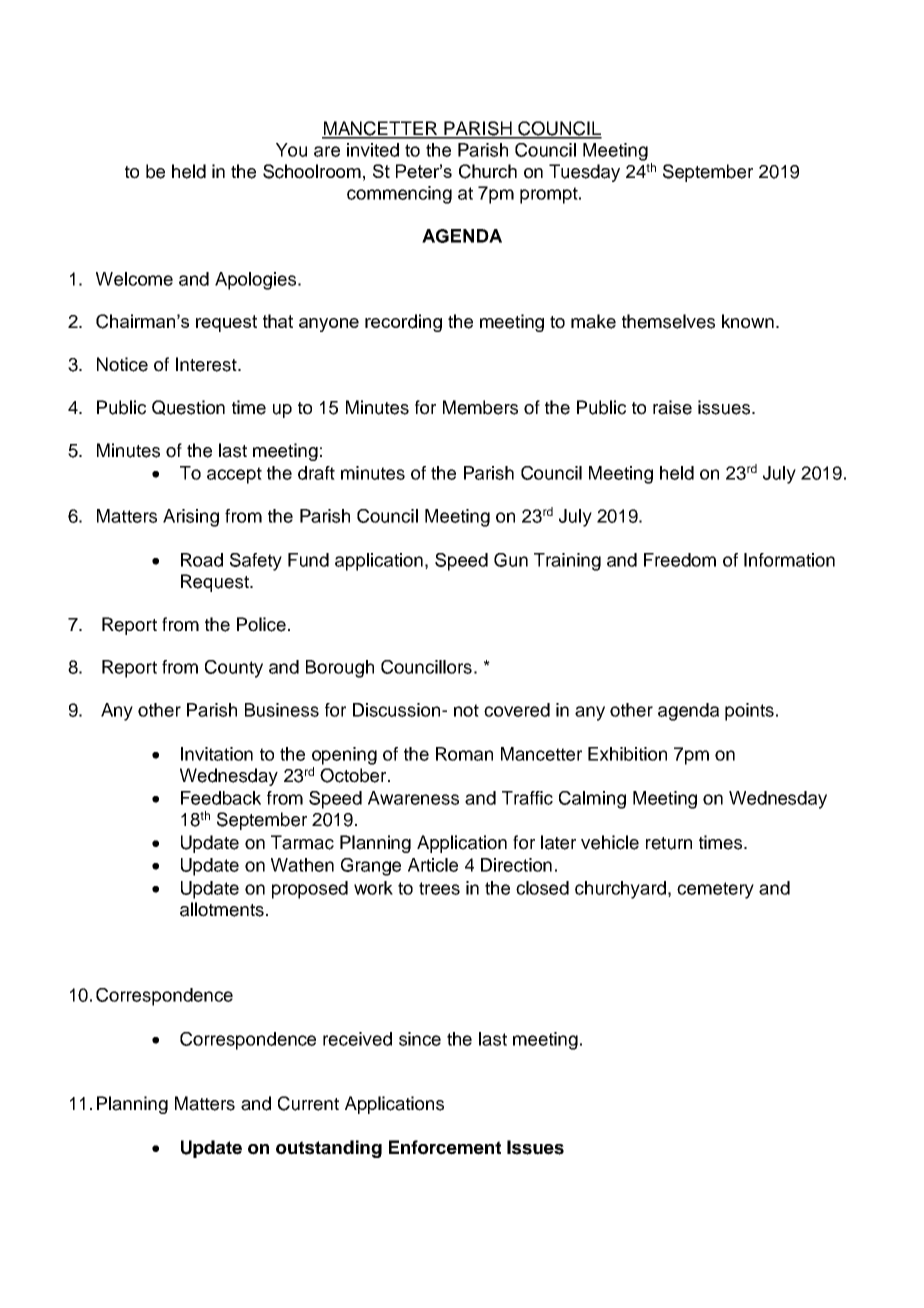 The height and width of the screenshot is (1308, 924). Describe the element at coordinates (291, 150) in the screenshot. I see `You` at that location.
